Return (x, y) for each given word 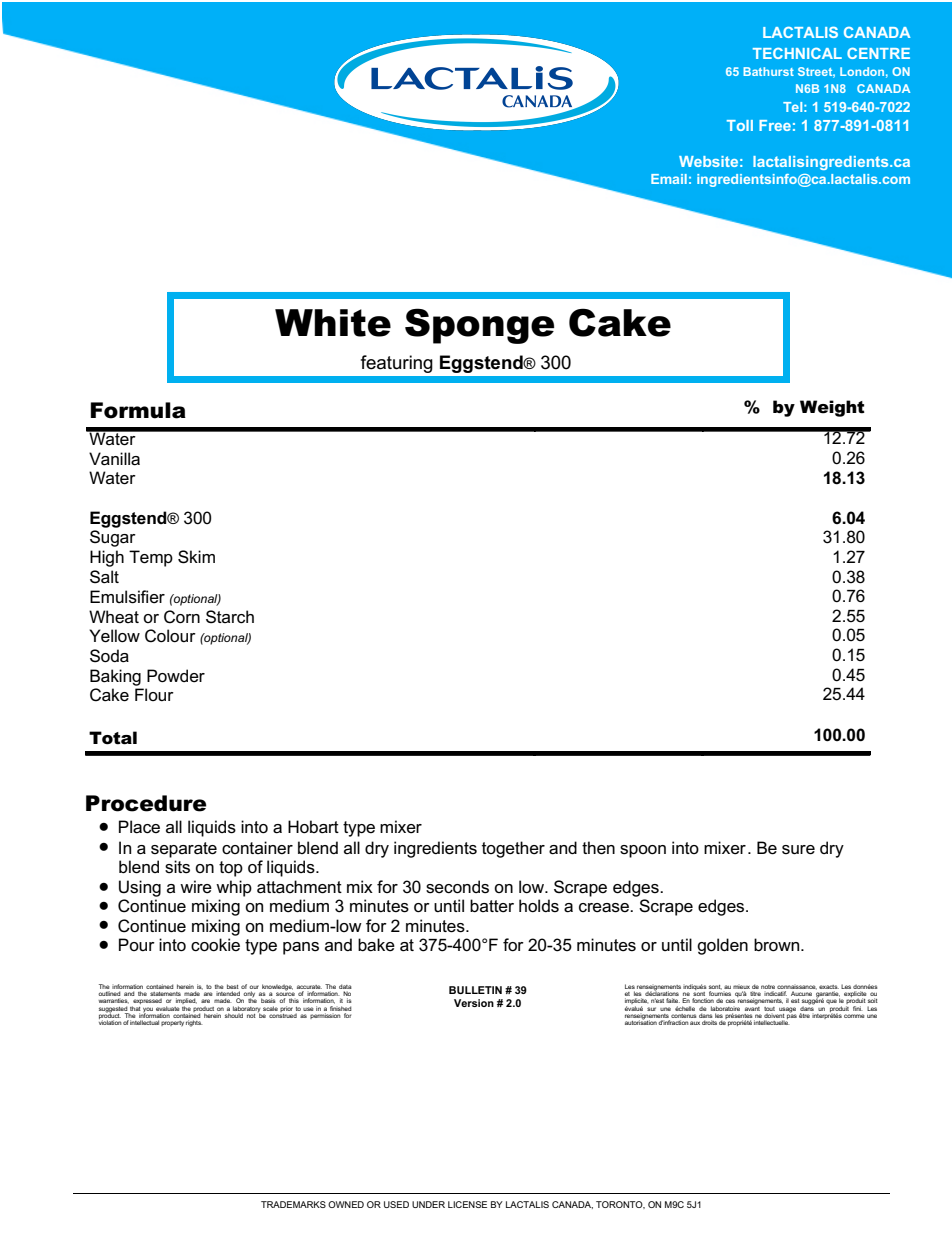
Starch (230, 617)
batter (492, 906)
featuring (397, 364)
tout (769, 1009)
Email (669, 179)
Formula (138, 410)
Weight (832, 408)
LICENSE (467, 1204)
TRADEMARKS (293, 1204)
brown (778, 945)
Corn (182, 617)
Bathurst (768, 71)
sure (798, 850)
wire (196, 887)
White (333, 323)
